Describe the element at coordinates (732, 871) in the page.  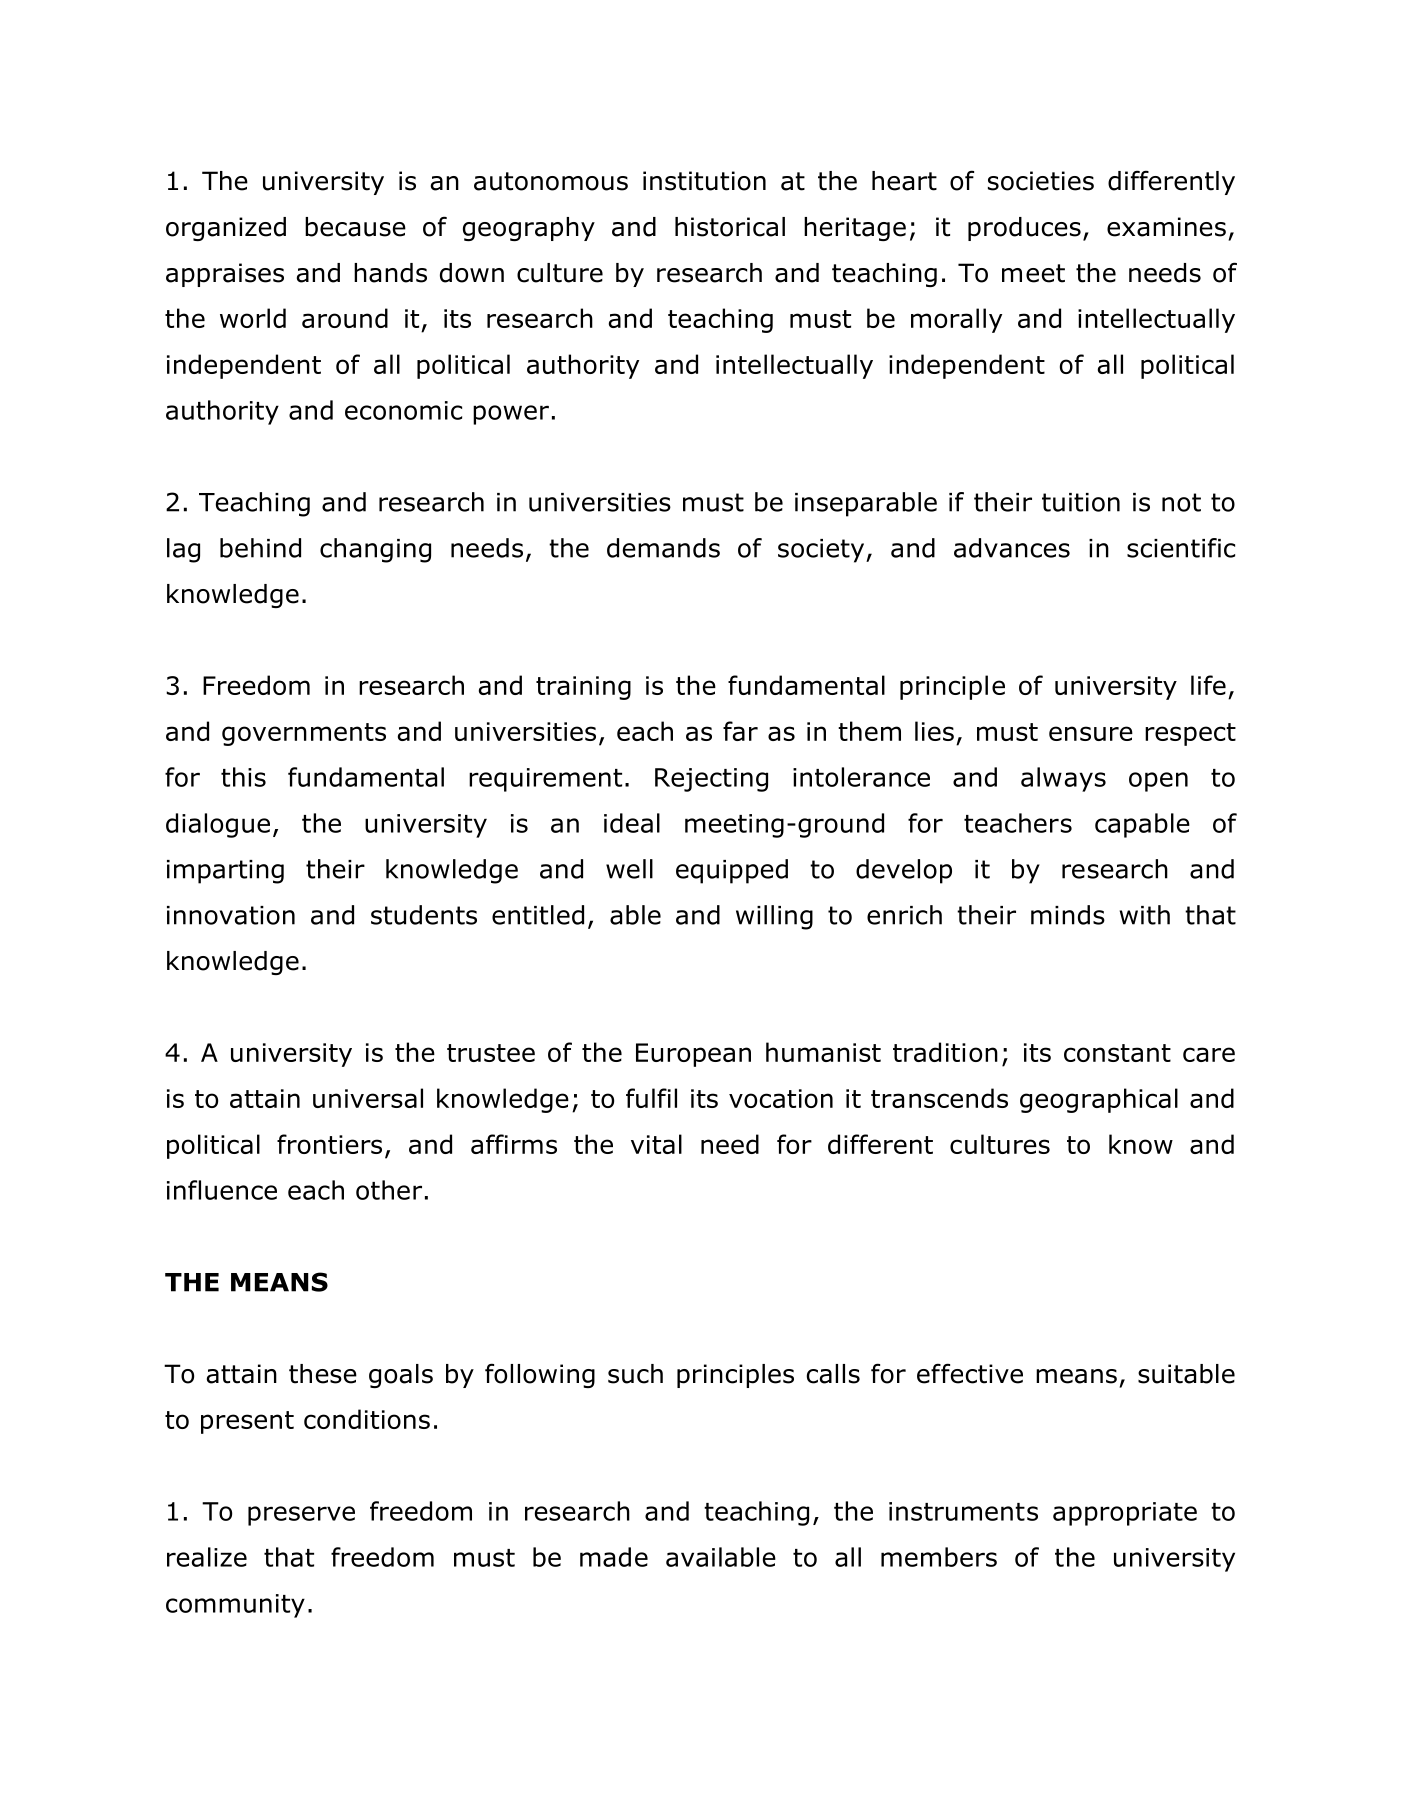
I see `equipped` at that location.
